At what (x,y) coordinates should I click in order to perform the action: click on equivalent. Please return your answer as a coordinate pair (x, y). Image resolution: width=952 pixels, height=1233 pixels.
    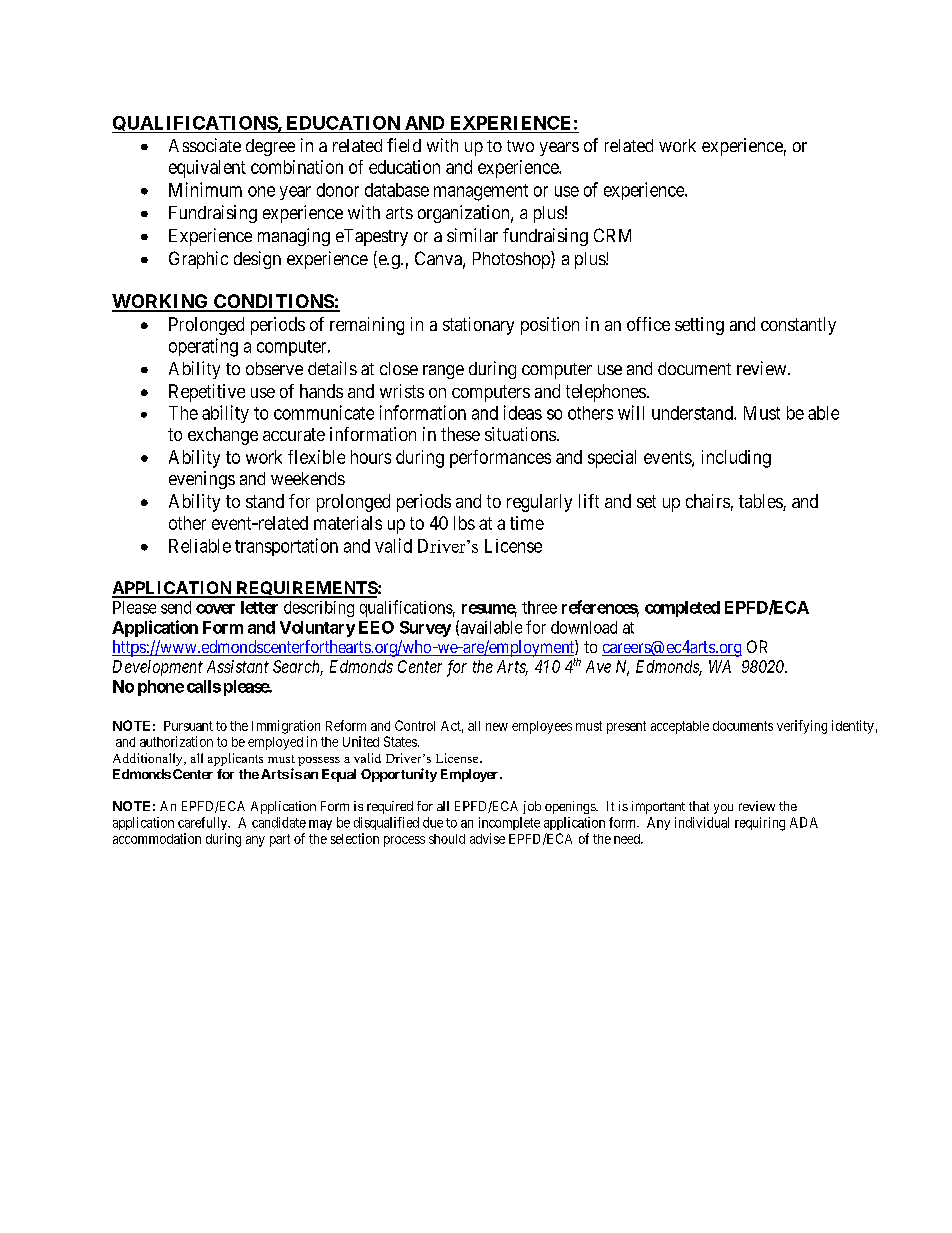
    Looking at the image, I should click on (207, 169).
